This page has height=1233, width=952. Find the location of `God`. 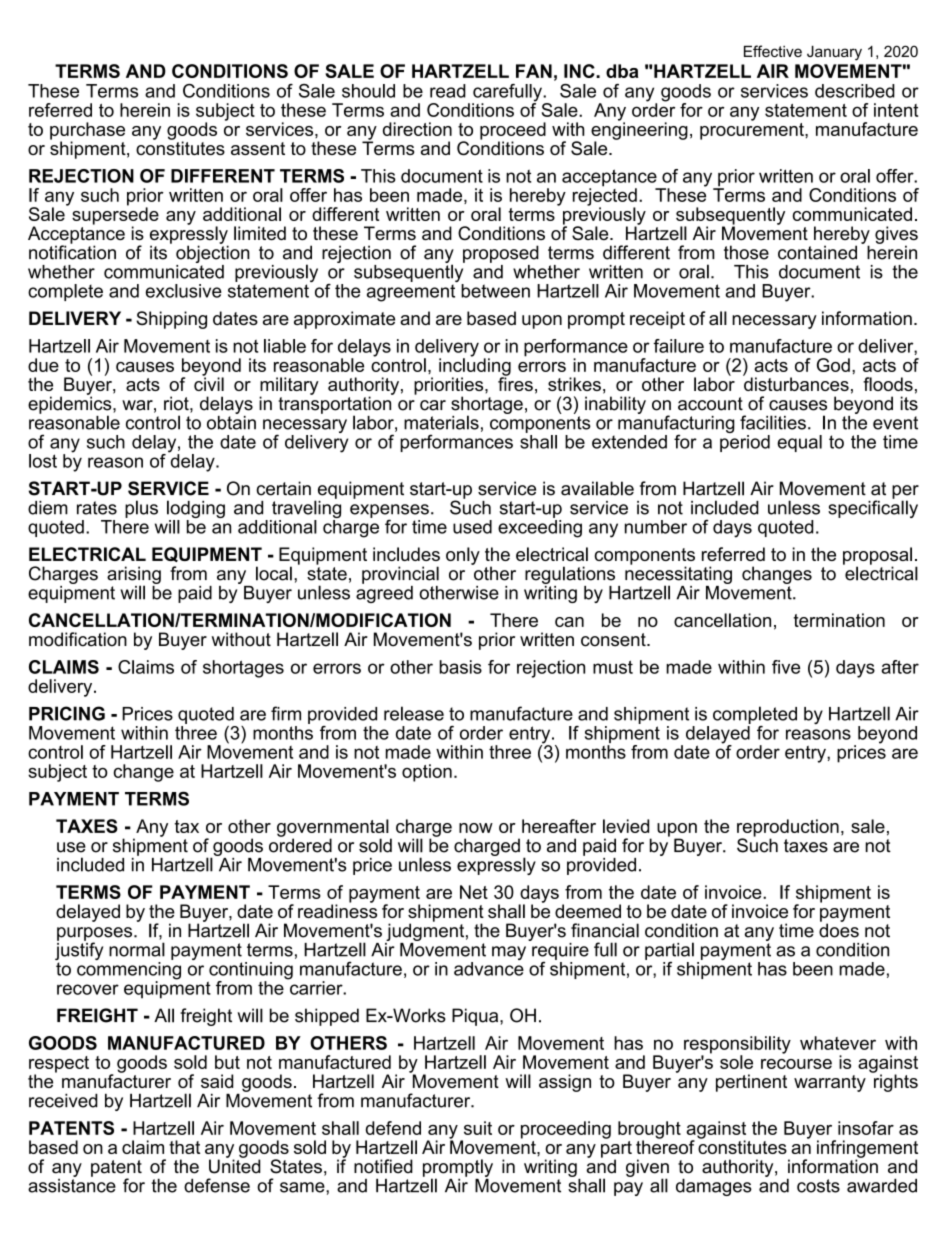

God is located at coordinates (833, 365).
